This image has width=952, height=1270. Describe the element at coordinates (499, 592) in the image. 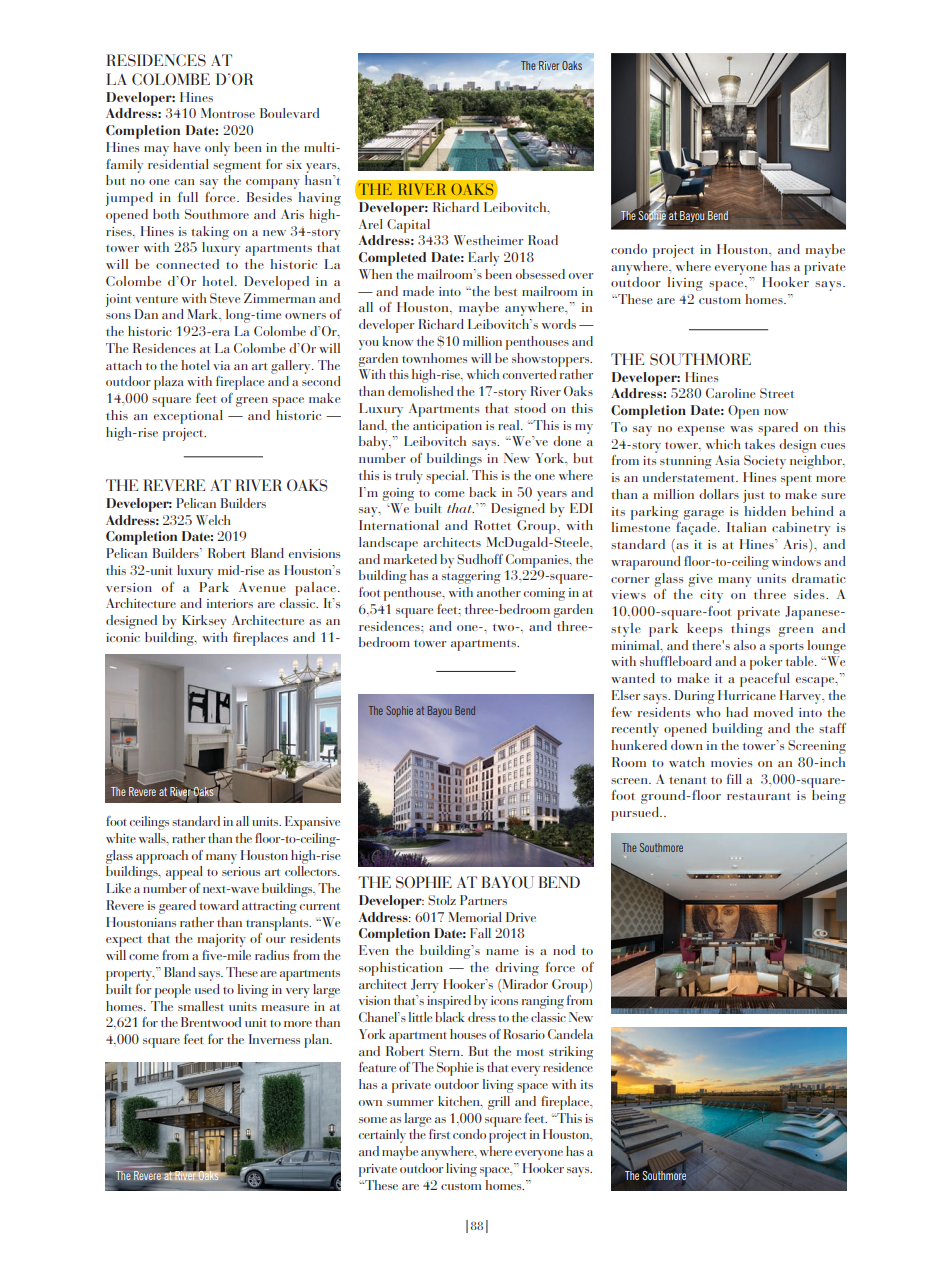

I see `another` at that location.
